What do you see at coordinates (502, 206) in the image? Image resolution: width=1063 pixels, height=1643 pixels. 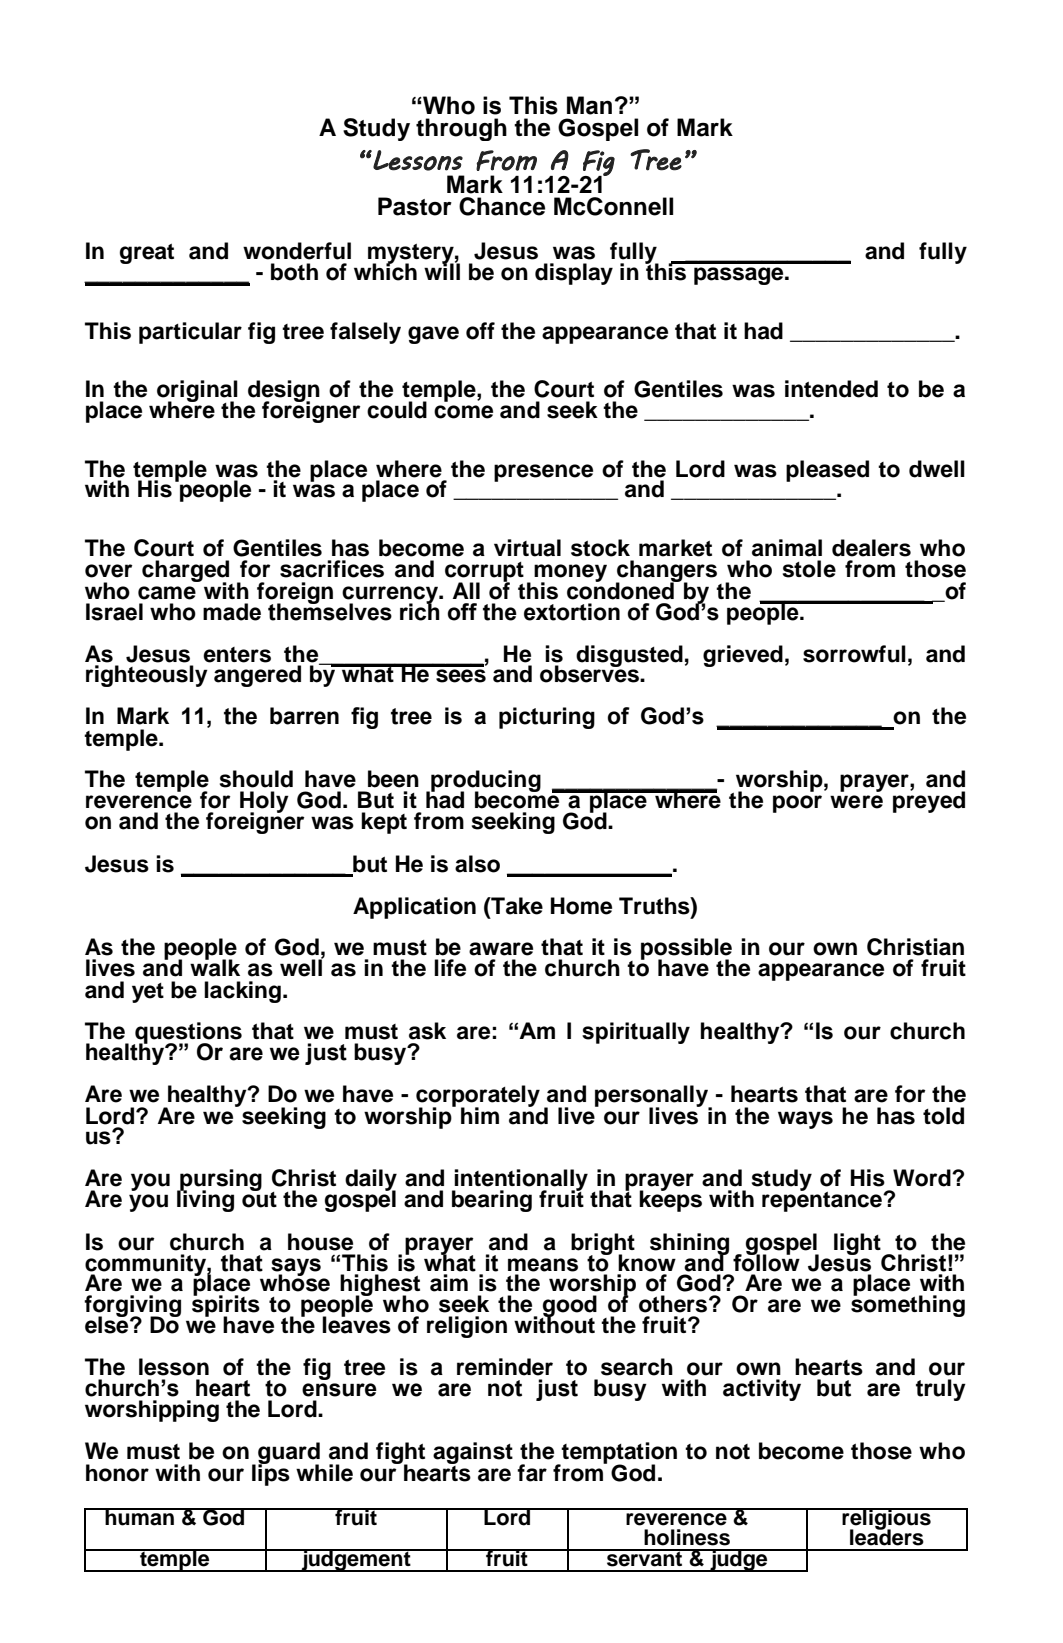 I see `Chance` at bounding box center [502, 206].
